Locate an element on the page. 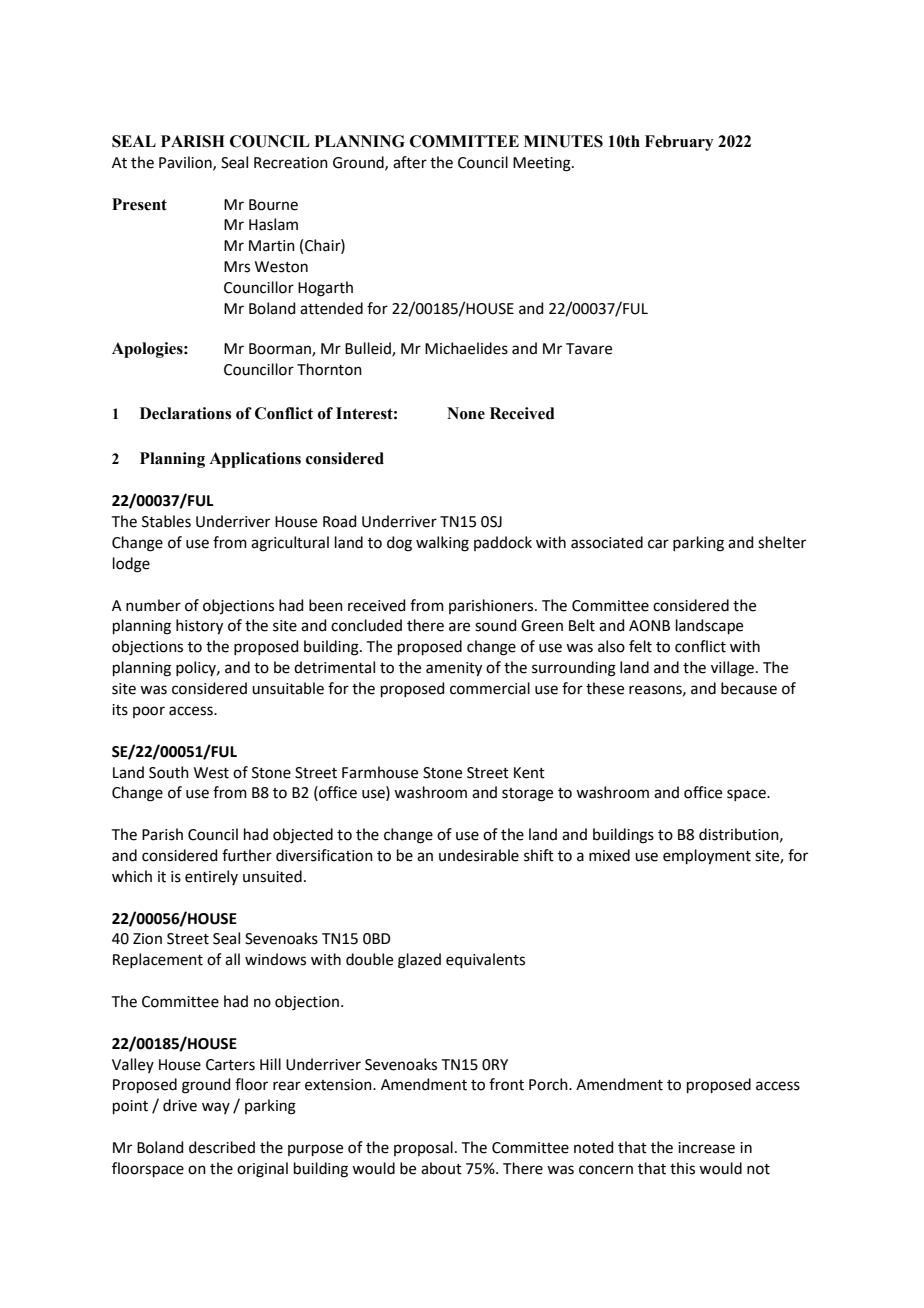 This image has height=1308, width=924. described is located at coordinates (222, 1147).
